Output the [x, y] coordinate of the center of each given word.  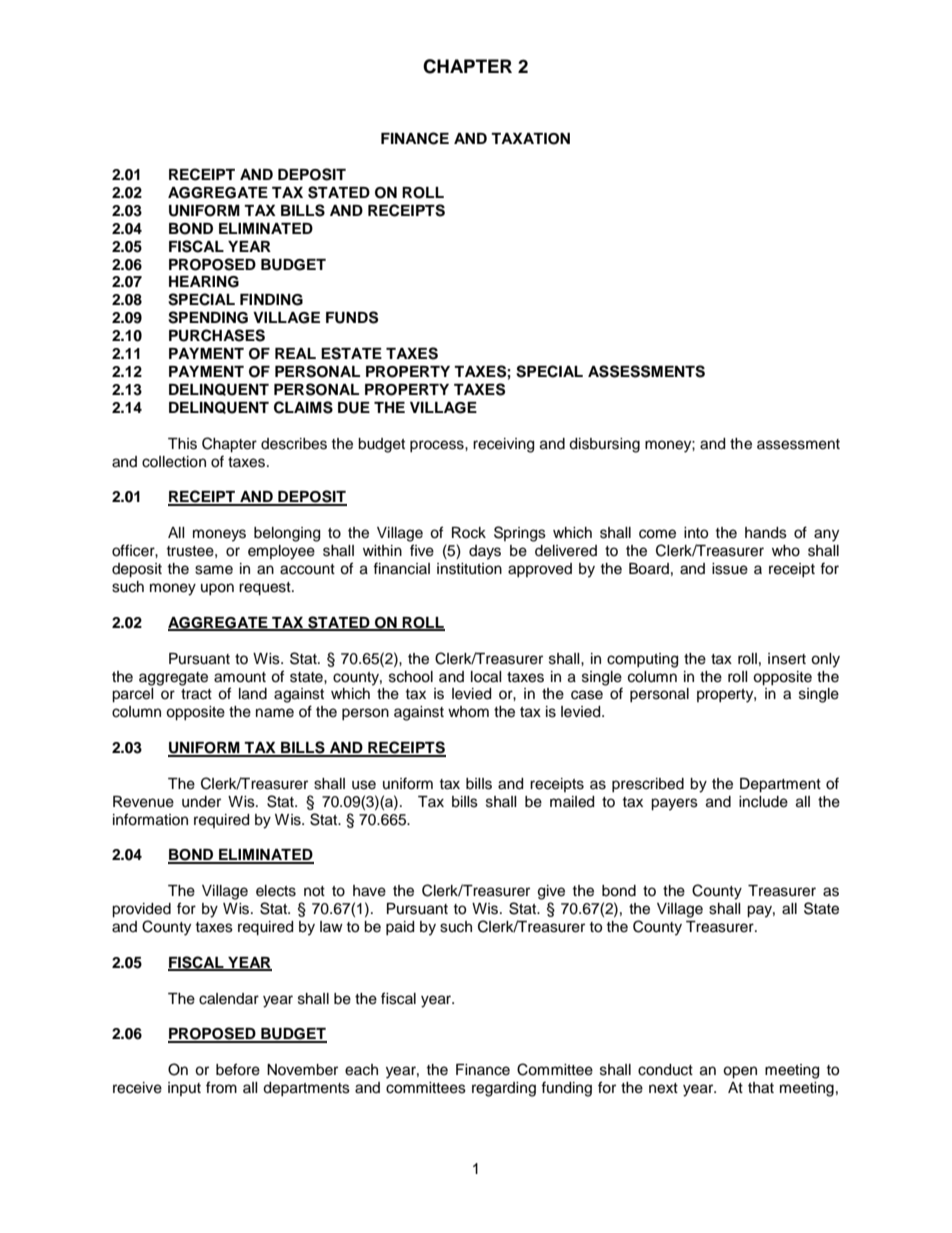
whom [468, 712]
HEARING [204, 282]
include [763, 802]
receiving [503, 445]
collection [174, 462]
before [238, 1069]
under [201, 802]
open [740, 1072]
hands [766, 533]
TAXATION [530, 139]
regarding [504, 1089]
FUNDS [352, 317]
